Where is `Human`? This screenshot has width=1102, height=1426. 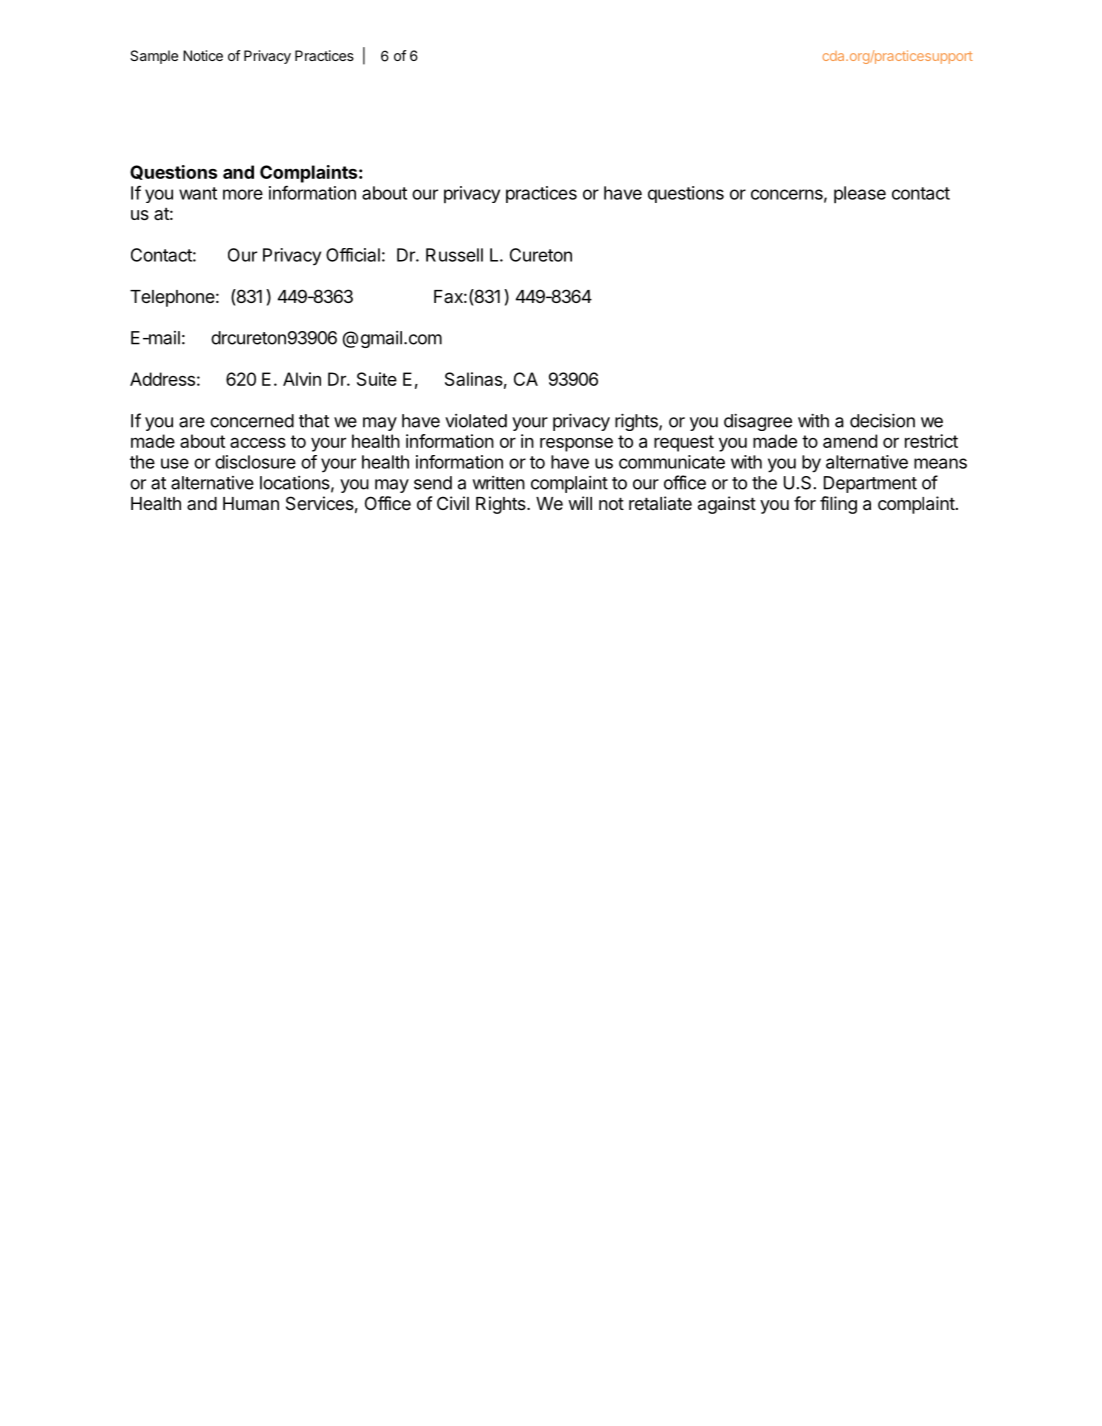
Human is located at coordinates (251, 503).
